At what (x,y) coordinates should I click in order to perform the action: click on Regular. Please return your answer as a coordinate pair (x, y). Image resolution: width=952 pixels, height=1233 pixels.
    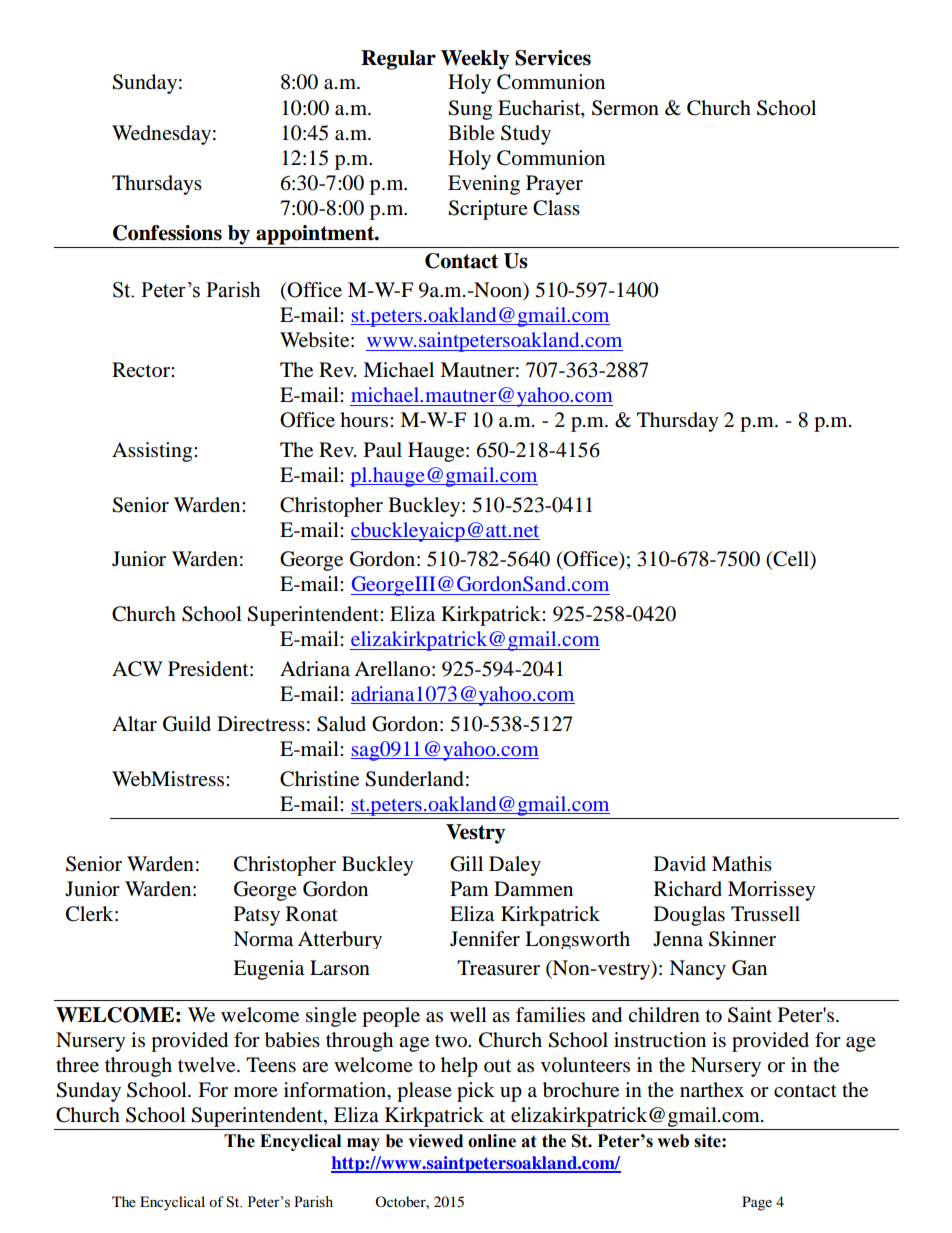
    Looking at the image, I should click on (398, 60).
